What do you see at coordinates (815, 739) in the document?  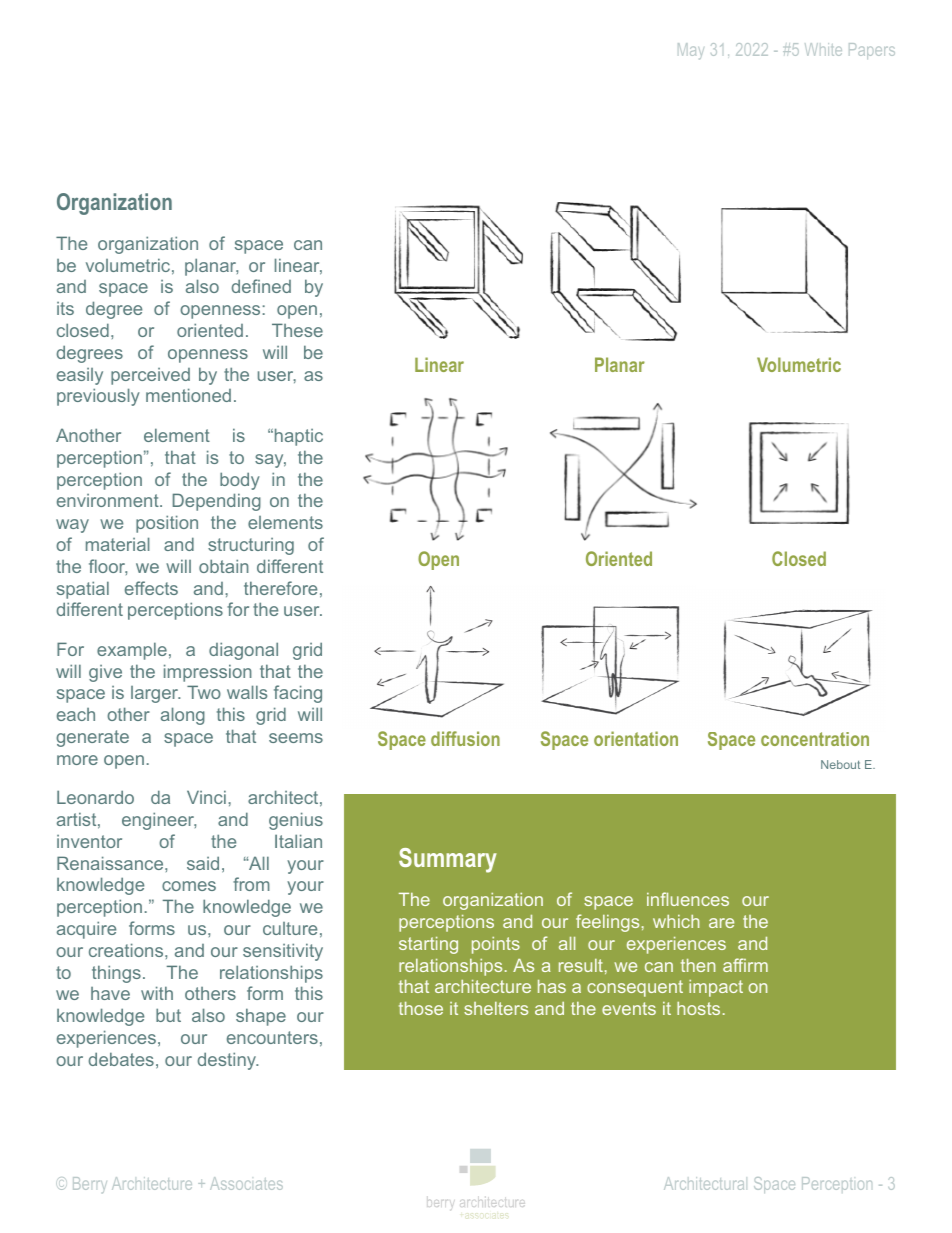 I see `concentration` at bounding box center [815, 739].
